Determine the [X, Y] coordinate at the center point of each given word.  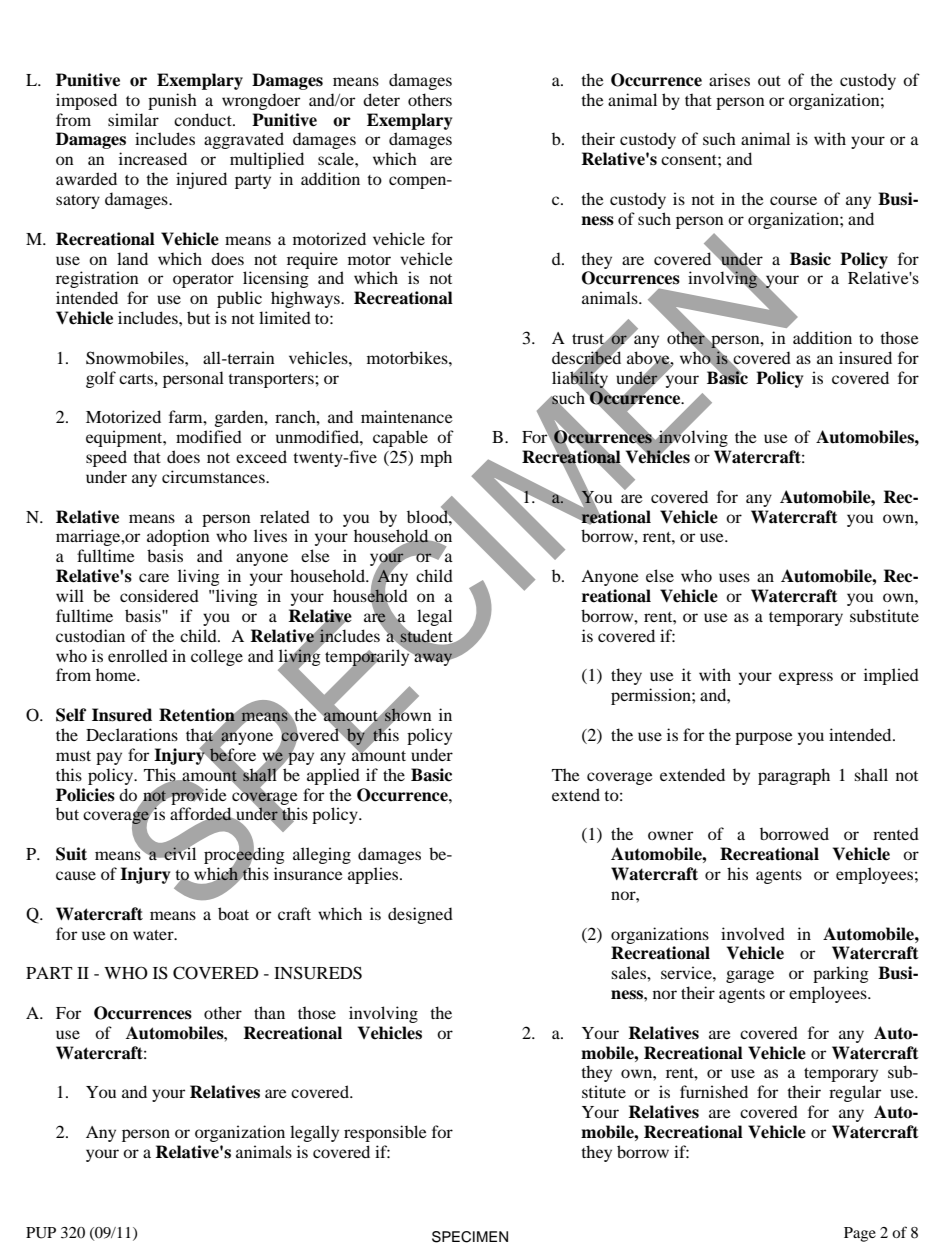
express [806, 678]
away [434, 659]
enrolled [138, 655]
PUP [41, 1233]
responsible [385, 1133]
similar [133, 119]
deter [381, 99]
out [769, 81]
